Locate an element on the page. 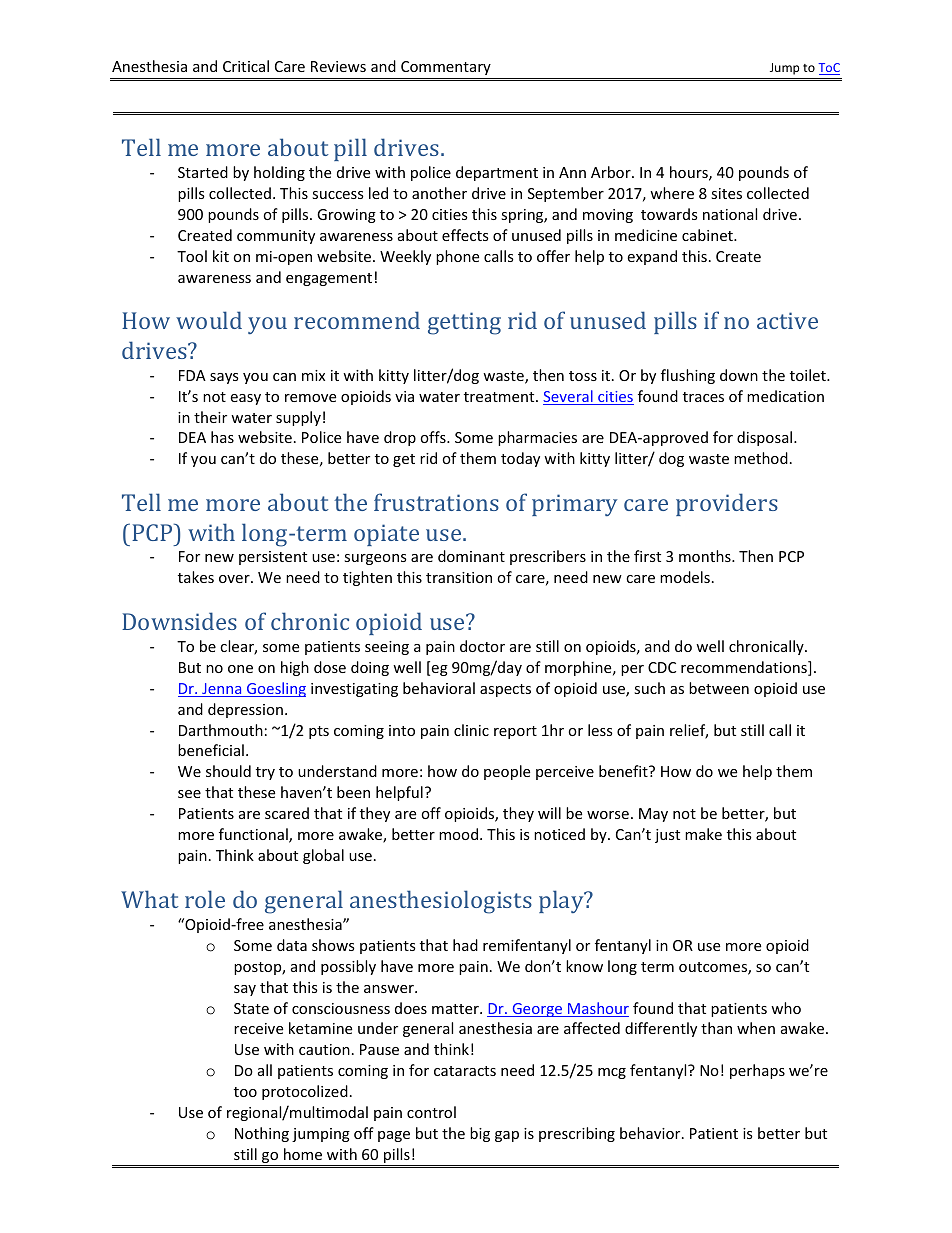  Nothing is located at coordinates (262, 1134).
